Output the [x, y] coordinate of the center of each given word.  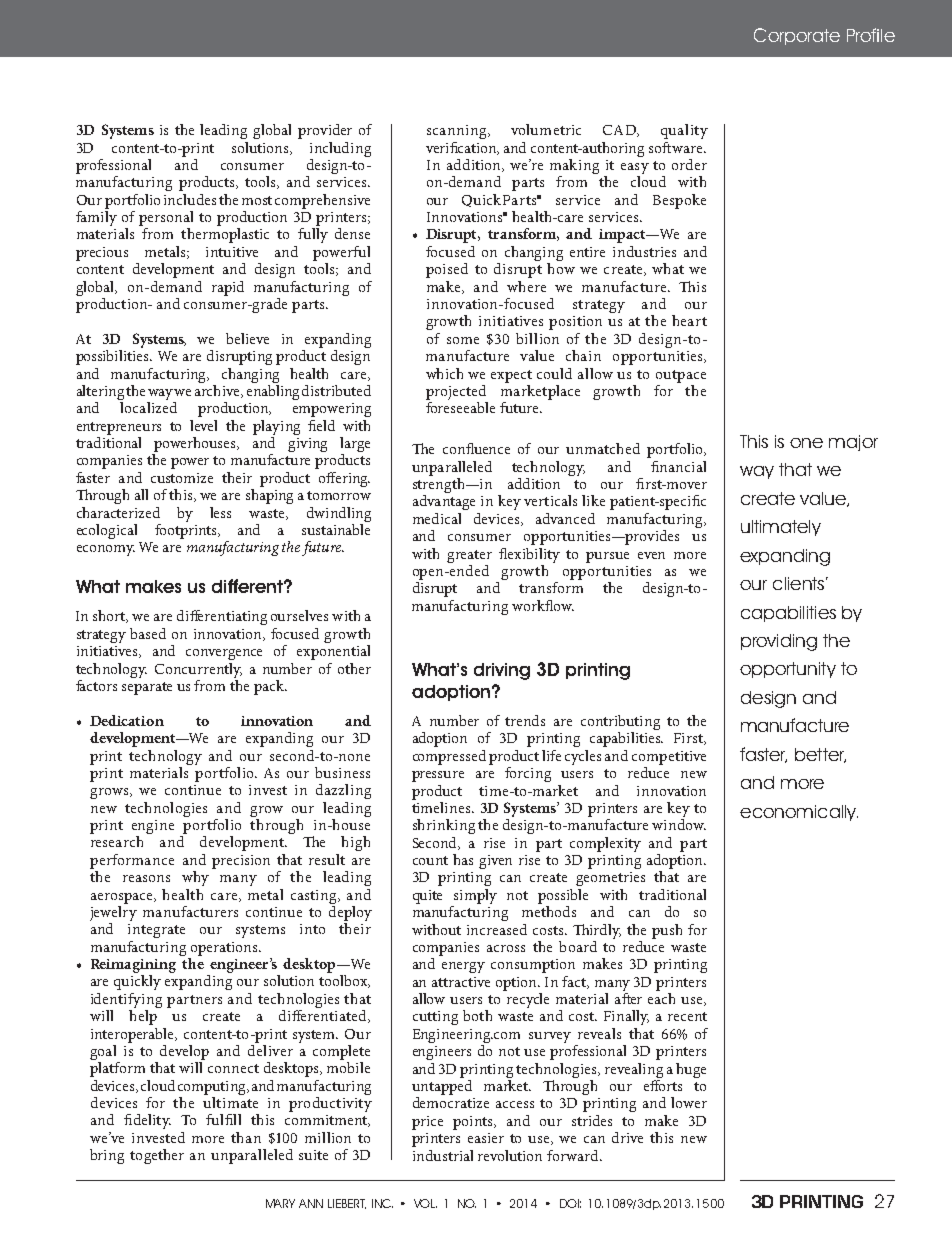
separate [147, 688]
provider [325, 131]
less [220, 512]
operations [225, 949]
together [157, 1156]
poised [447, 270]
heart [689, 320]
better [820, 755]
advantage [444, 502]
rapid [228, 288]
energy [463, 967]
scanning [458, 132]
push [667, 931]
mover [686, 485]
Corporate [797, 36]
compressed [449, 757]
